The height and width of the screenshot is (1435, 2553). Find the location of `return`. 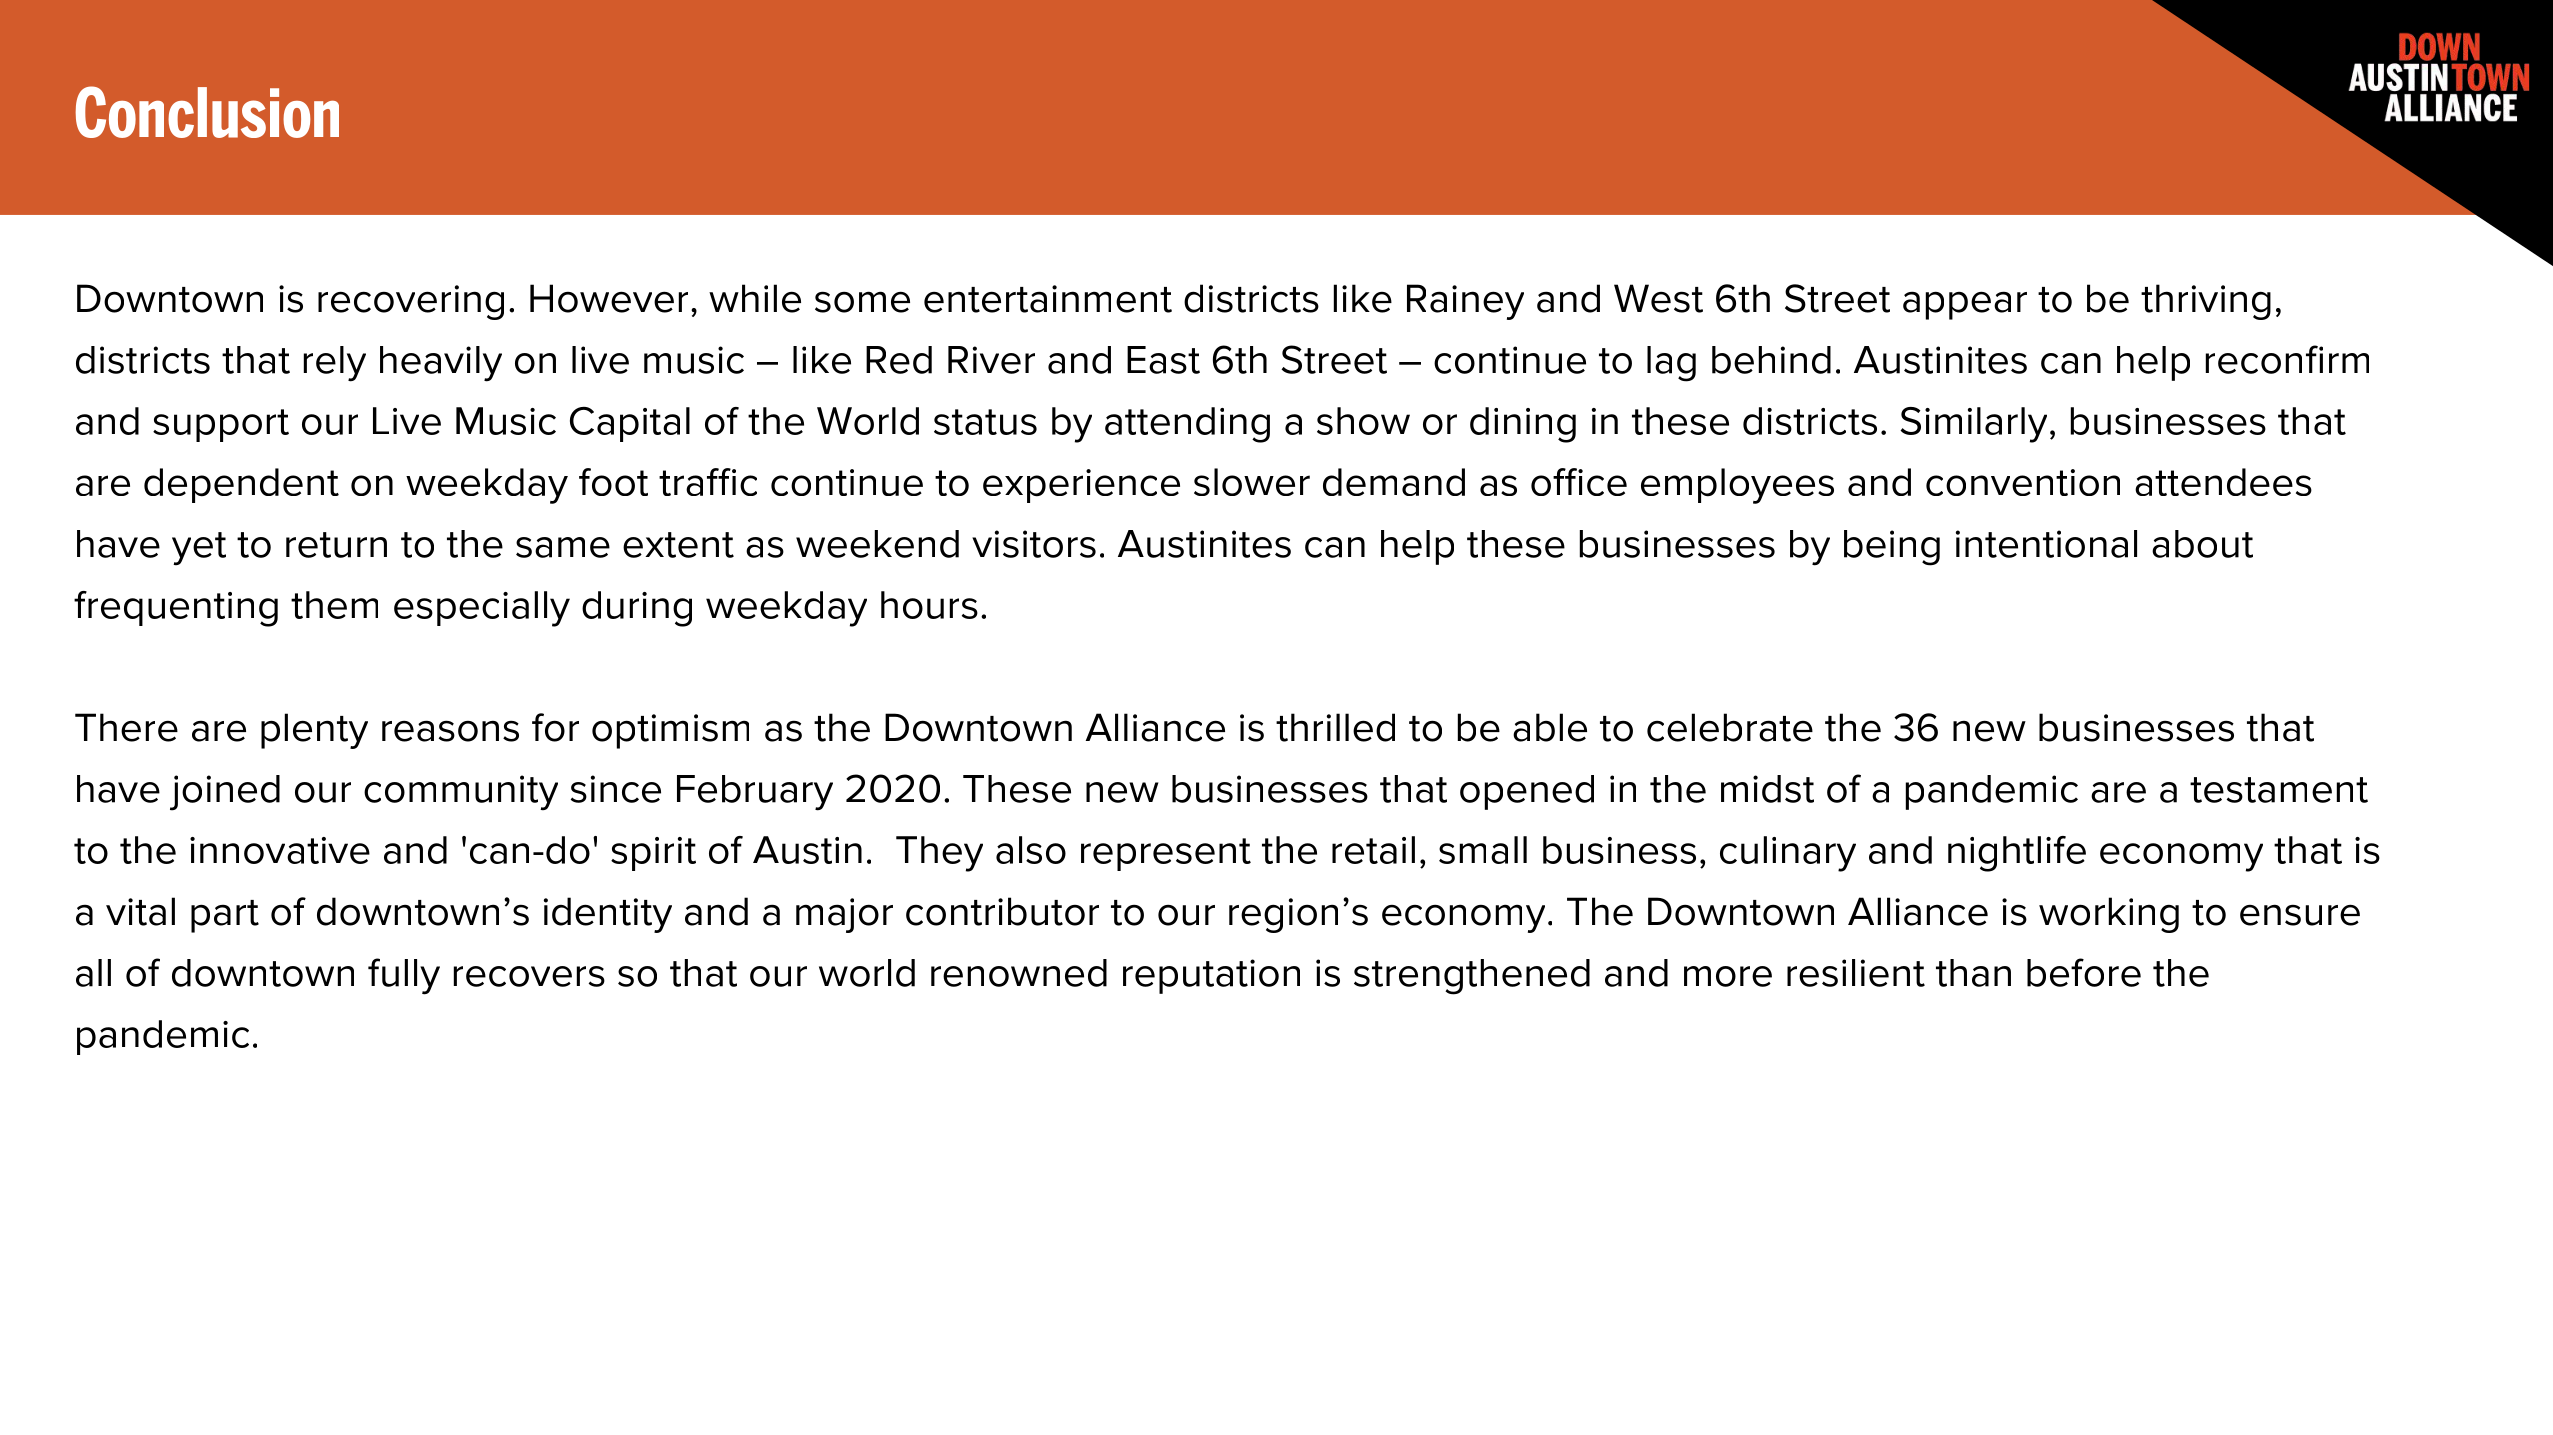

return is located at coordinates (336, 545).
